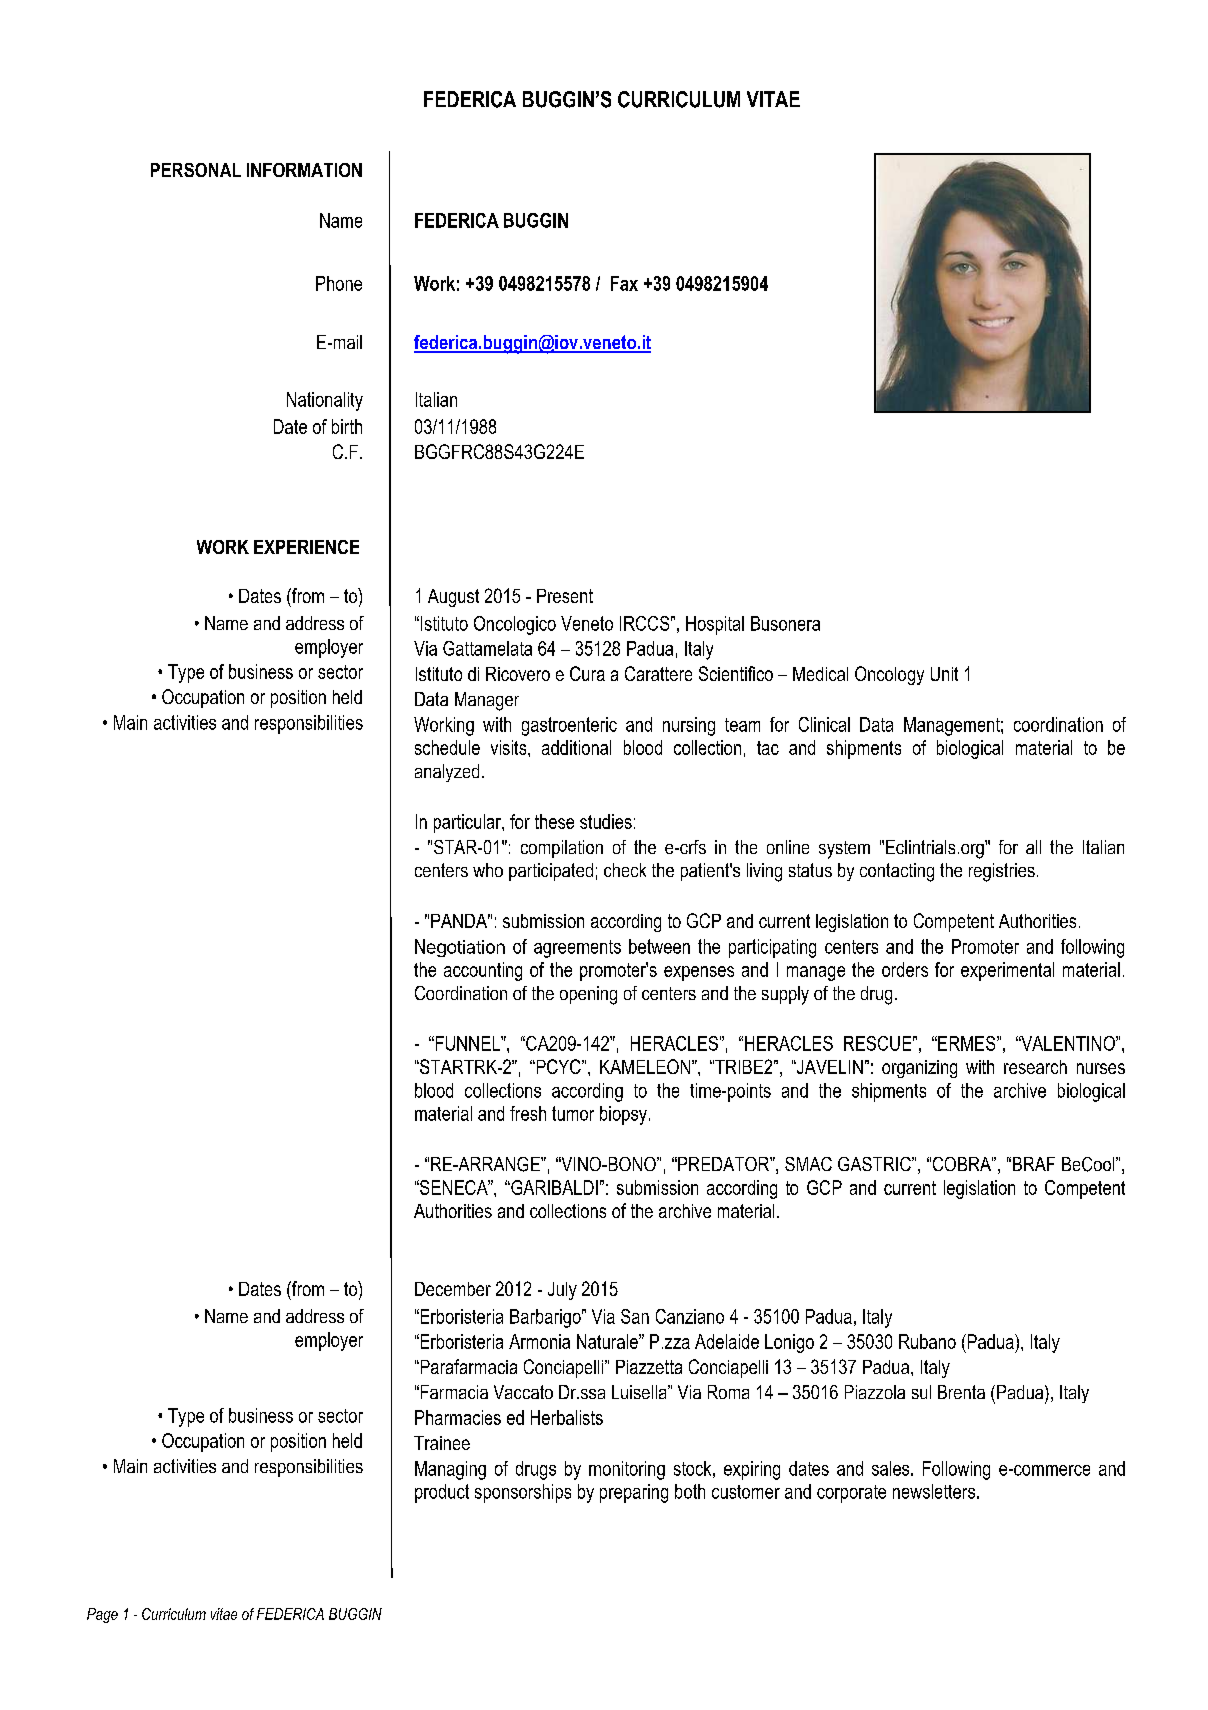  Describe the element at coordinates (553, 1187) in the screenshot. I see `GARIBALDI` at that location.
